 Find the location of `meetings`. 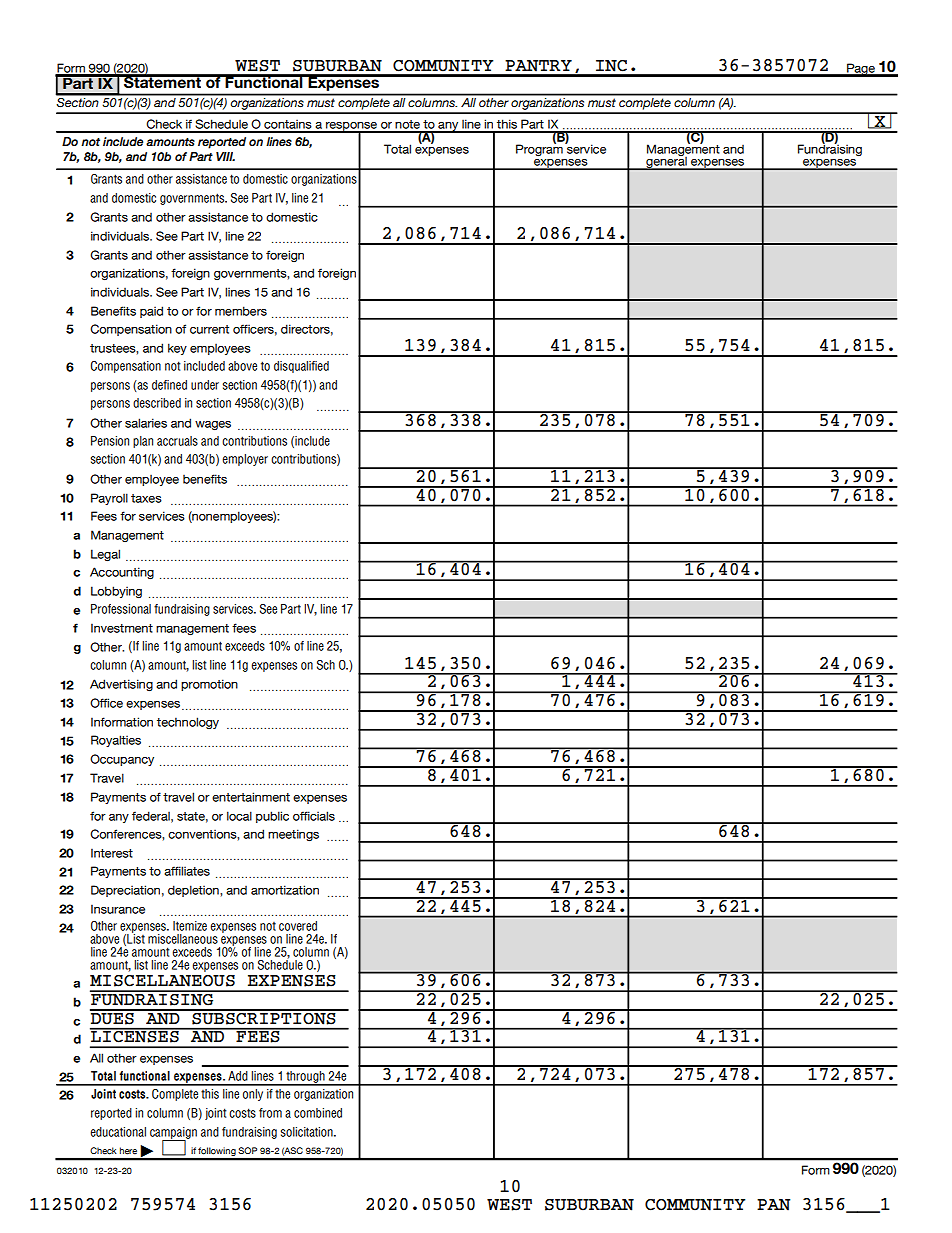

meetings is located at coordinates (293, 835).
